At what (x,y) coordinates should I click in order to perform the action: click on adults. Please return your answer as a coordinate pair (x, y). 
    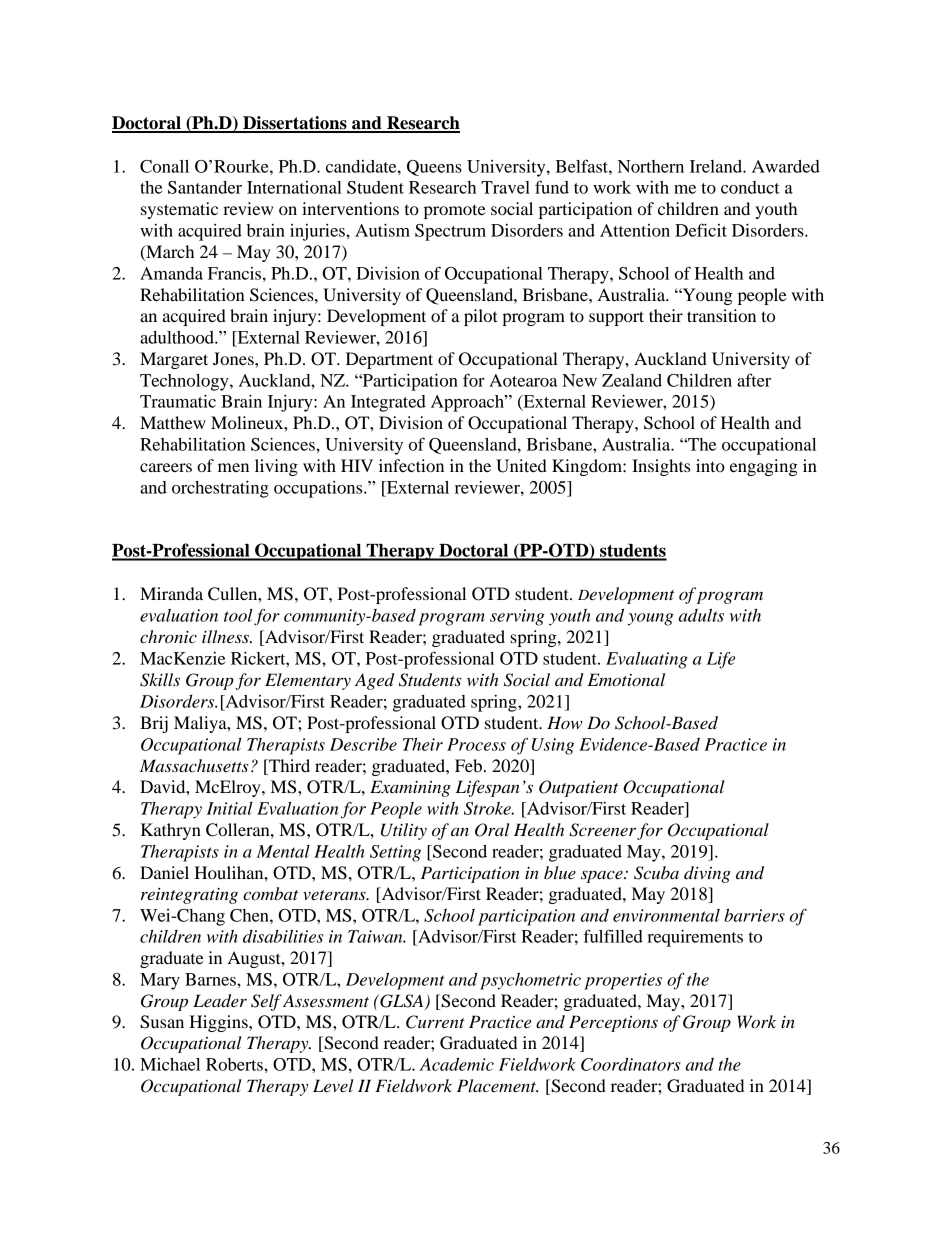
    Looking at the image, I should click on (701, 615).
